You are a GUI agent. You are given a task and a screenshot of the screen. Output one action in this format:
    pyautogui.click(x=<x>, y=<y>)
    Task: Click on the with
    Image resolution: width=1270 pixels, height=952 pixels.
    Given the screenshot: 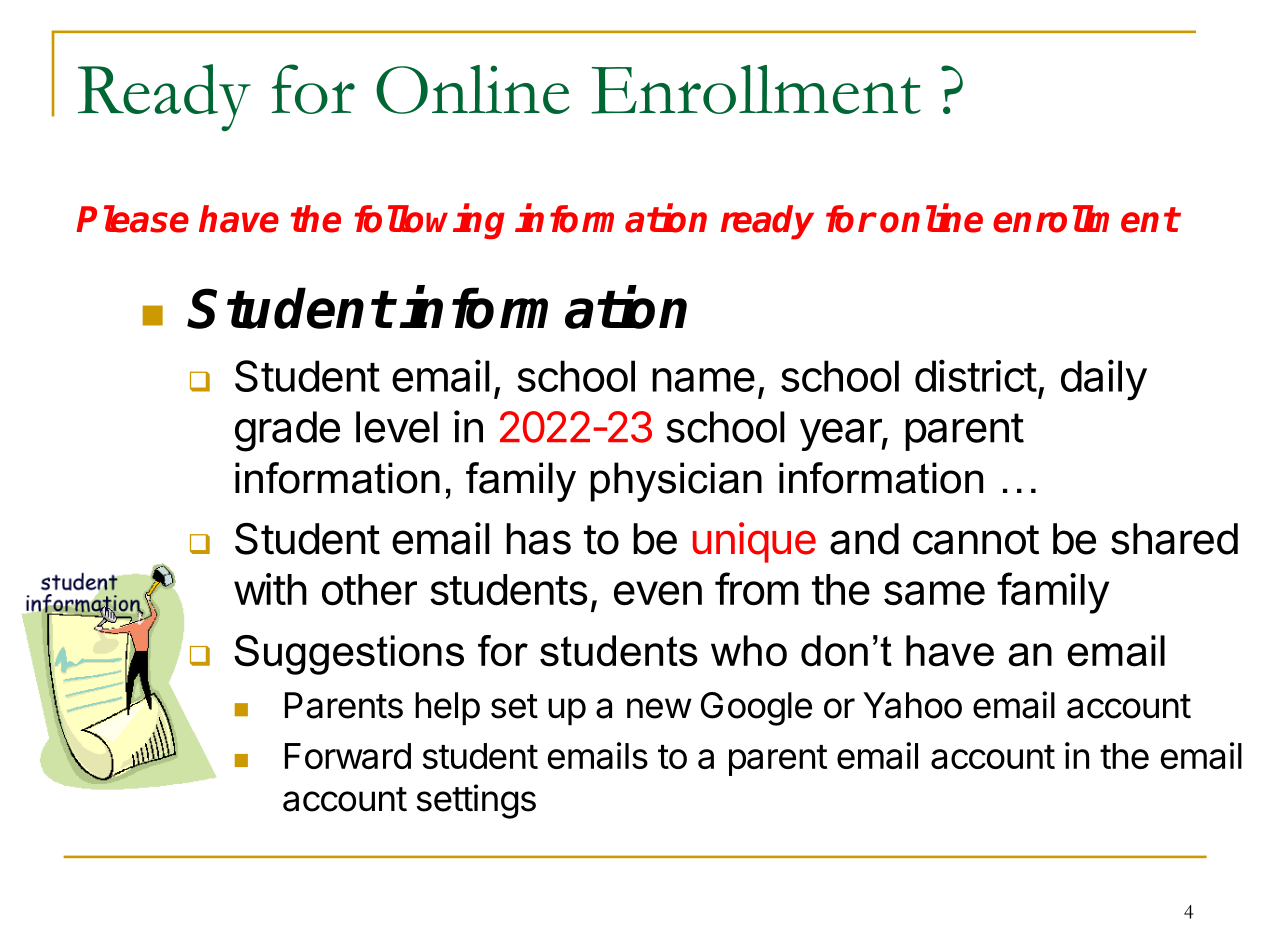 What is the action you would take?
    pyautogui.click(x=270, y=589)
